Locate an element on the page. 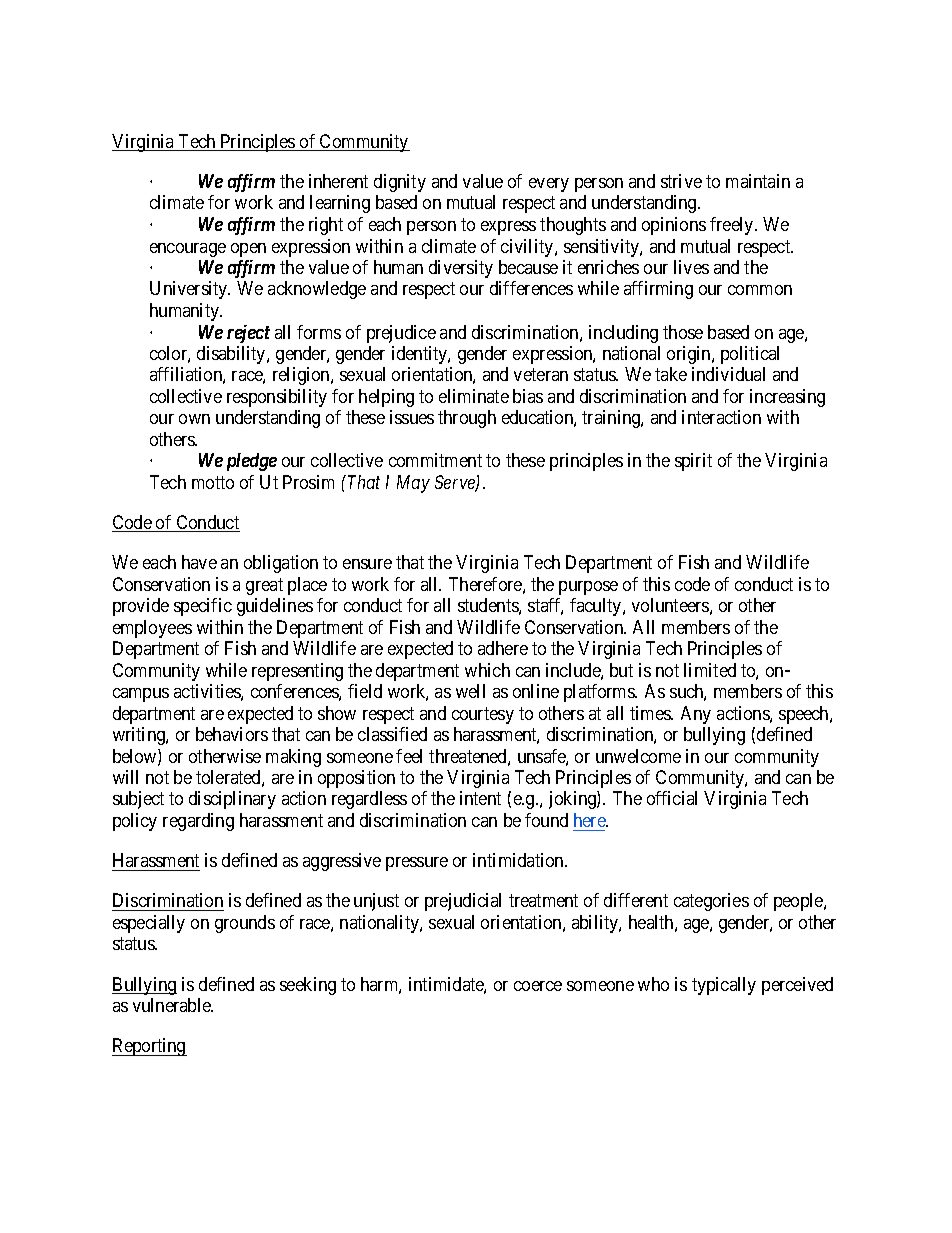 This document has width=952, height=1233. staff is located at coordinates (545, 606).
